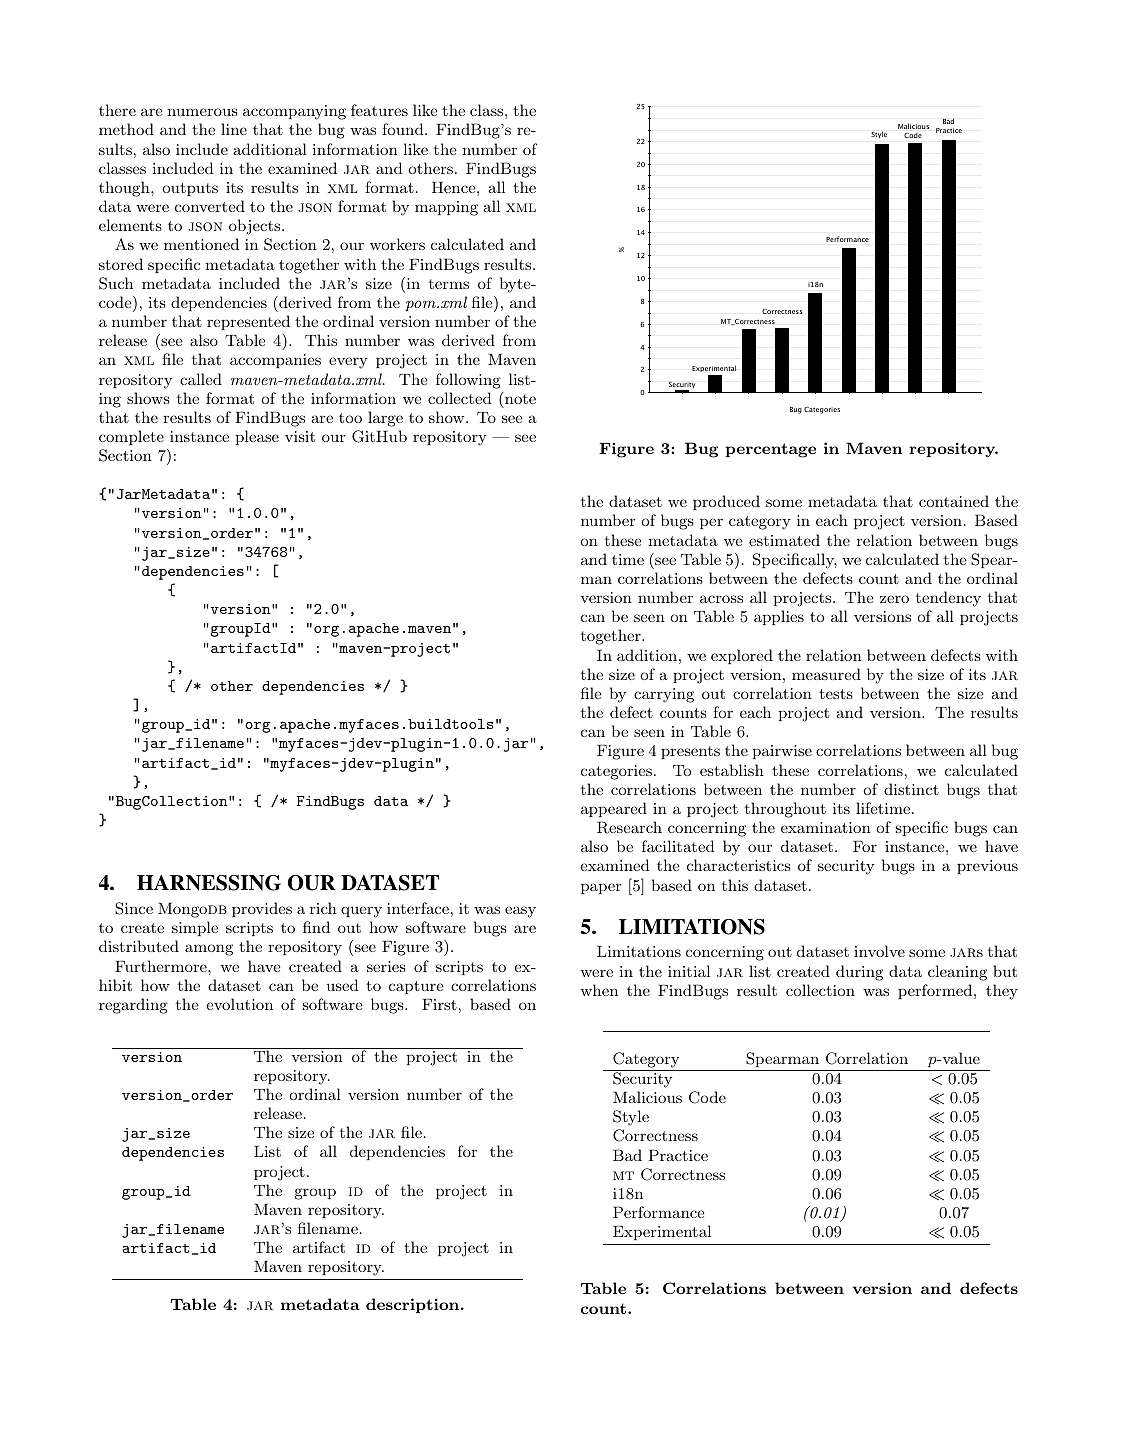  I want to click on mapping, so click(446, 208).
